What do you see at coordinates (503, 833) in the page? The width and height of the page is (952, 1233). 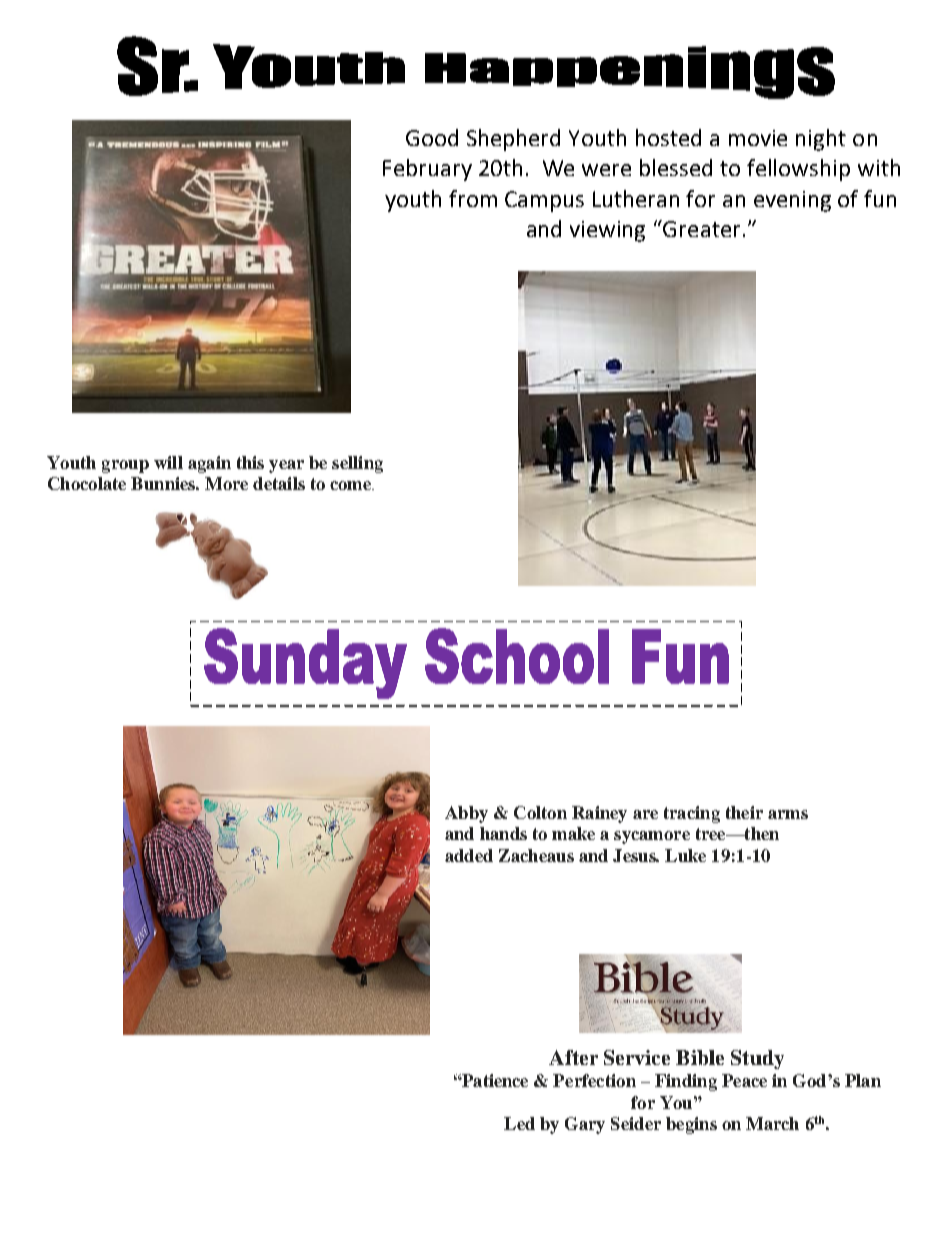 I see `hands` at bounding box center [503, 833].
